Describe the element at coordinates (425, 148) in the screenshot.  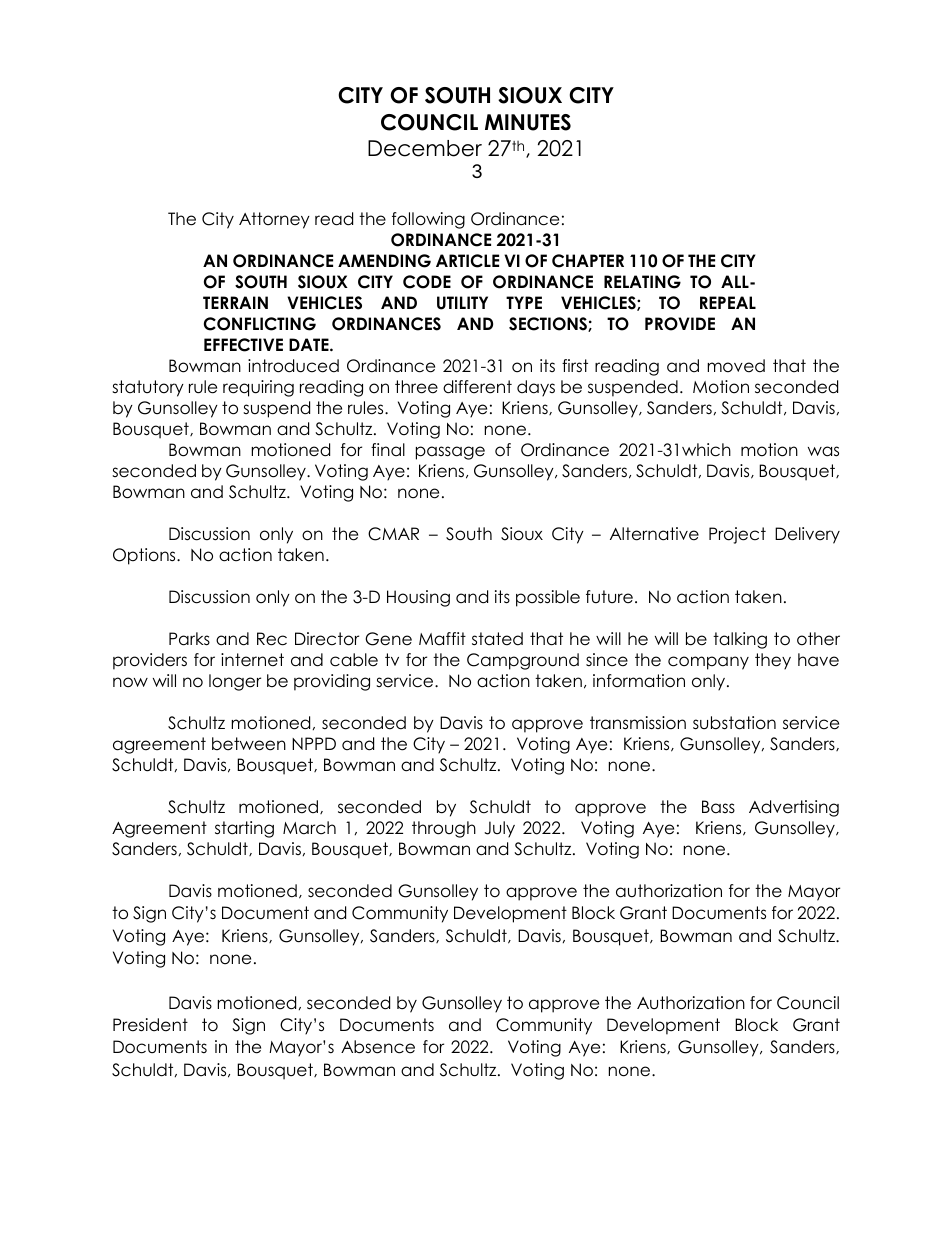
I see `December` at that location.
